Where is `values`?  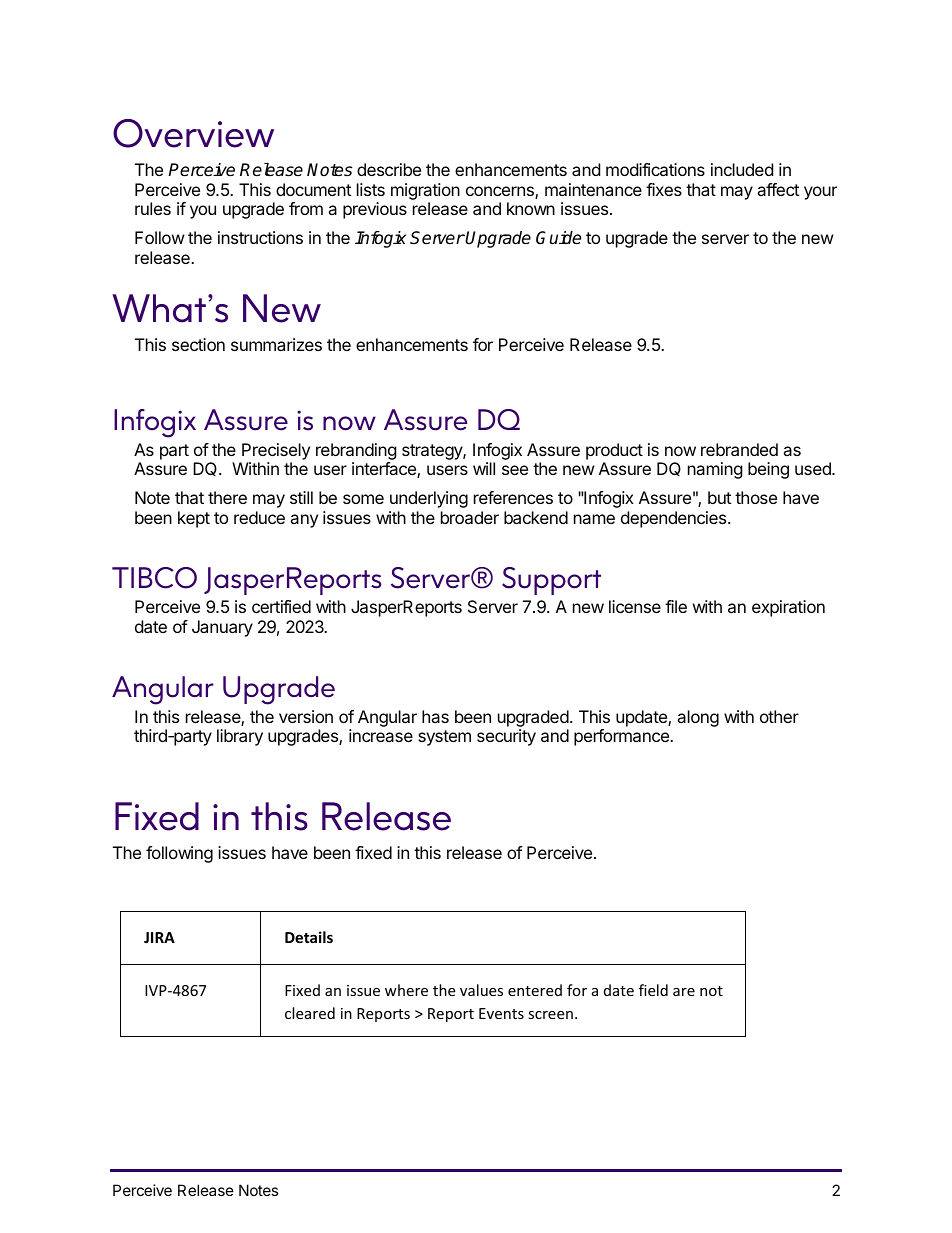
values is located at coordinates (481, 990).
